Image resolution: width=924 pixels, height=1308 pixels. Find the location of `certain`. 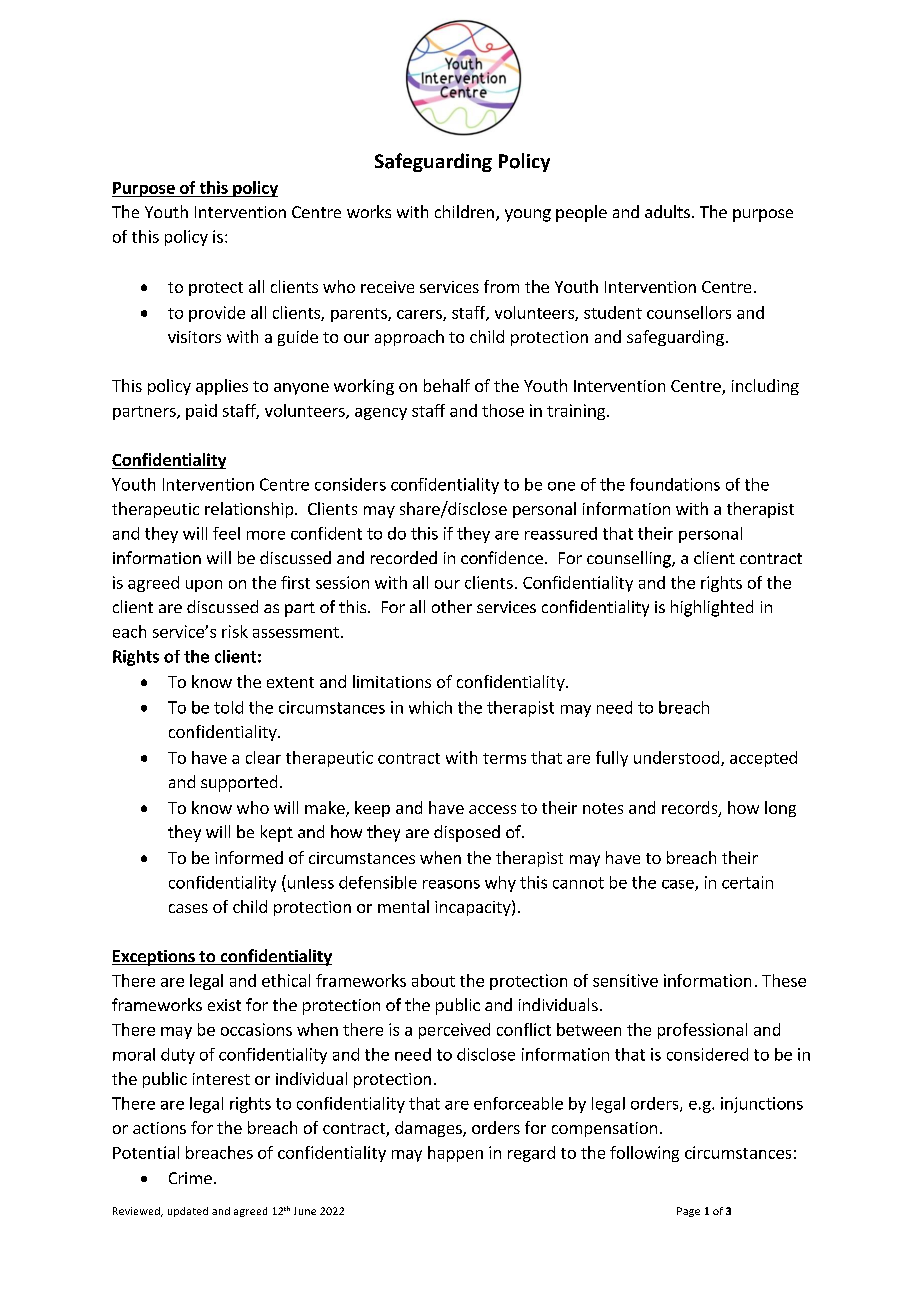

certain is located at coordinates (747, 882).
